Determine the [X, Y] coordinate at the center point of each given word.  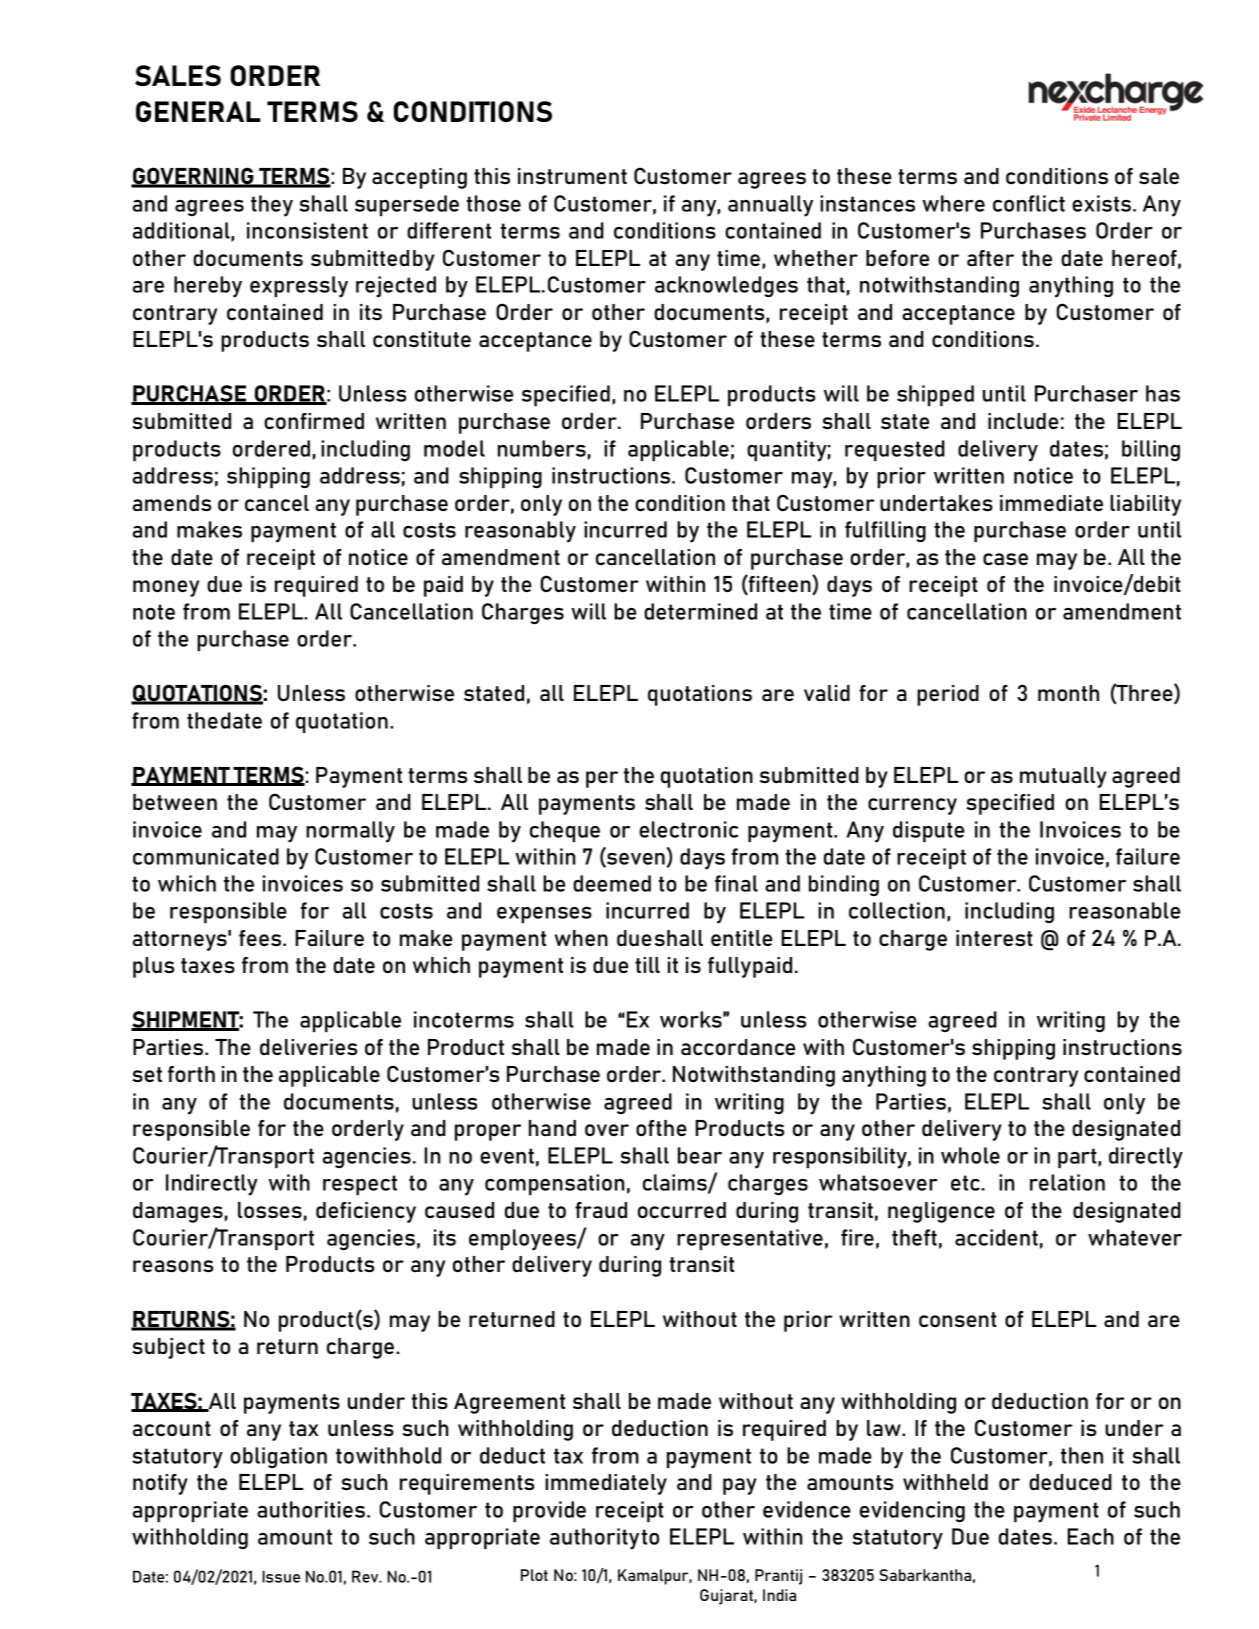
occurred [682, 1210]
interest [994, 938]
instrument [572, 176]
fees [260, 938]
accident [996, 1237]
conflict [1029, 203]
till [647, 965]
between [175, 802]
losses [270, 1210]
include [1023, 421]
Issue [281, 1576]
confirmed [314, 421]
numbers [542, 448]
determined [700, 611]
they [272, 206]
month [1068, 693]
